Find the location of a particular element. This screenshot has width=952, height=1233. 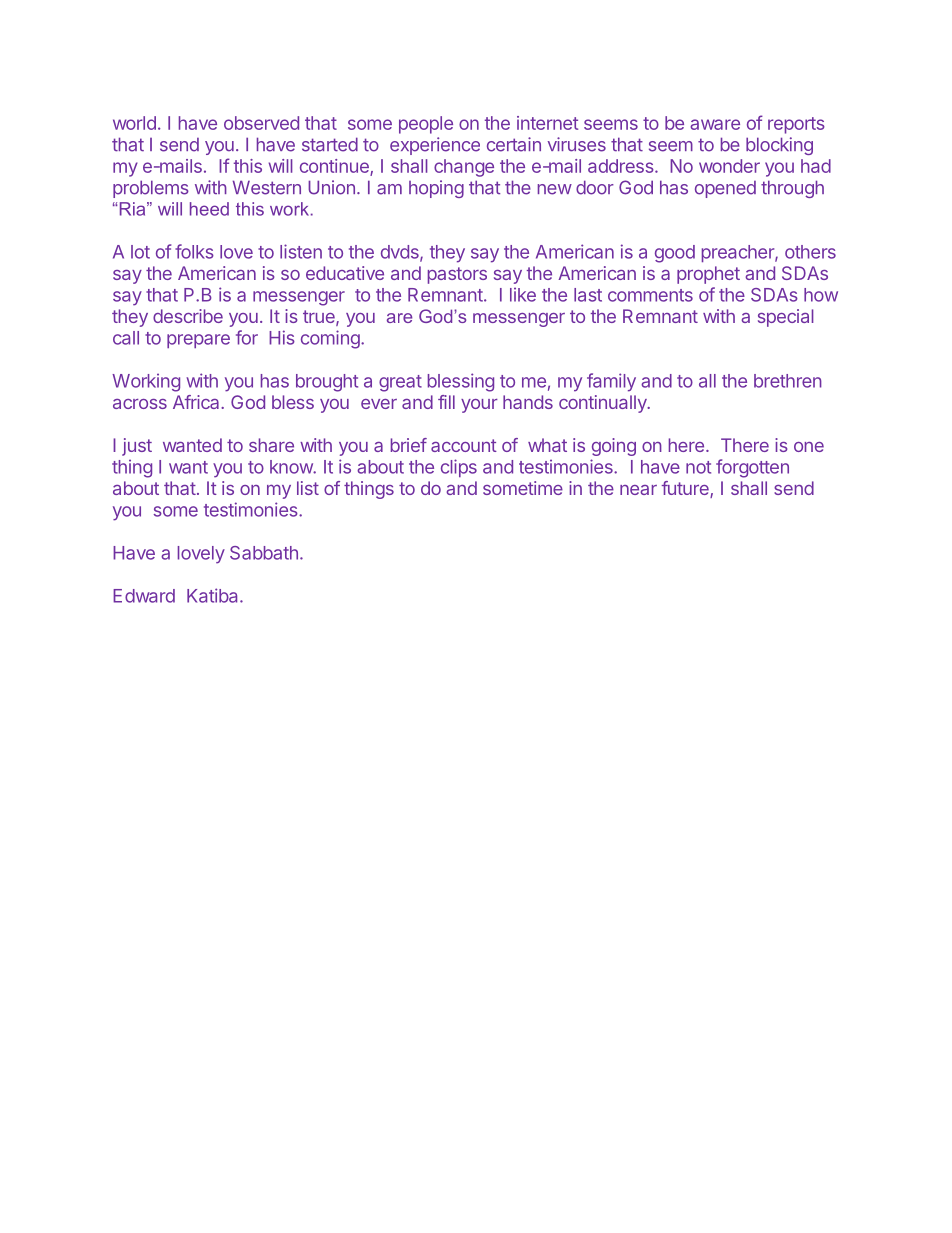

prophet is located at coordinates (708, 275).
